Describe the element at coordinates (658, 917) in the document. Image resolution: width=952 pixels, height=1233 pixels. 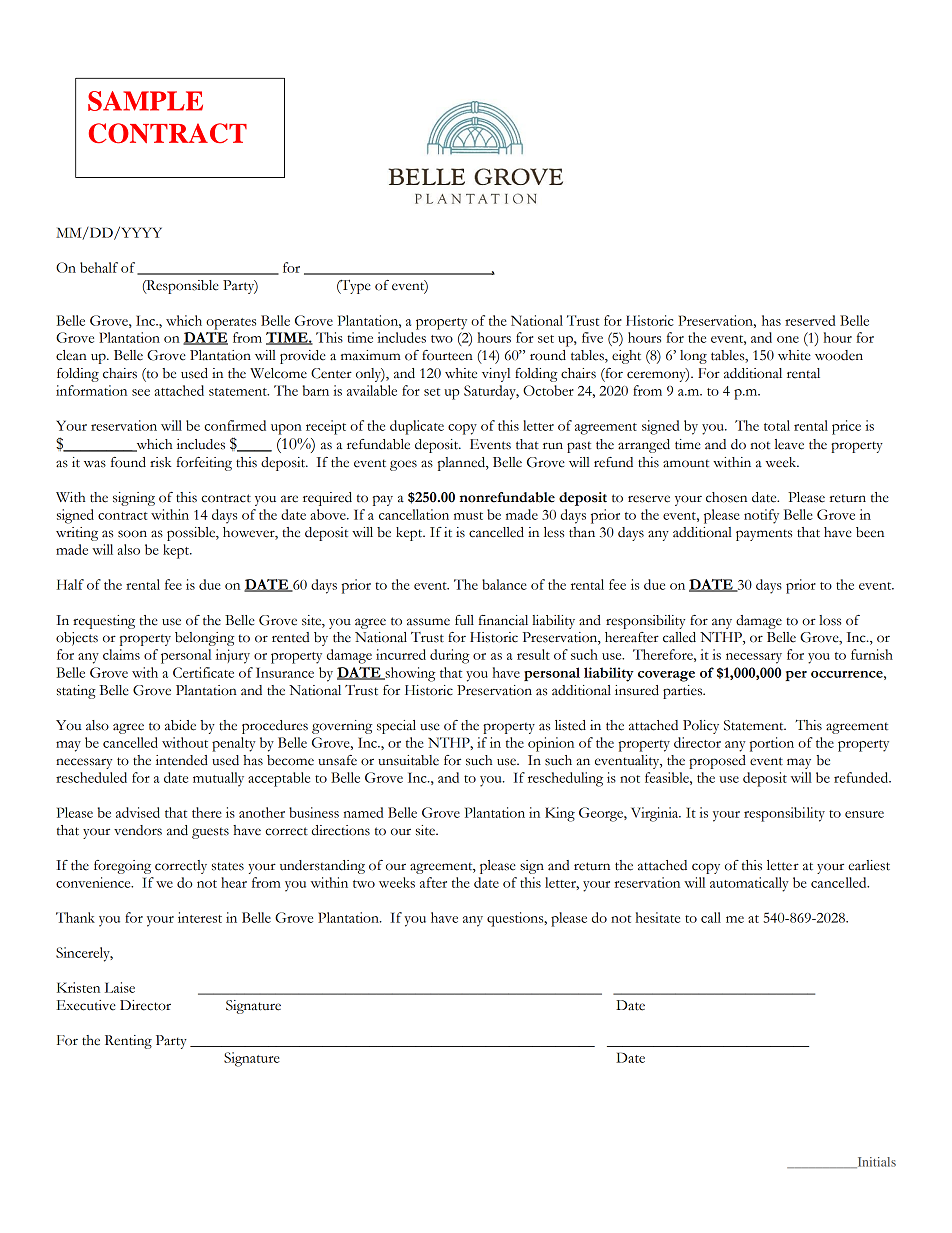
I see `hesitate` at that location.
